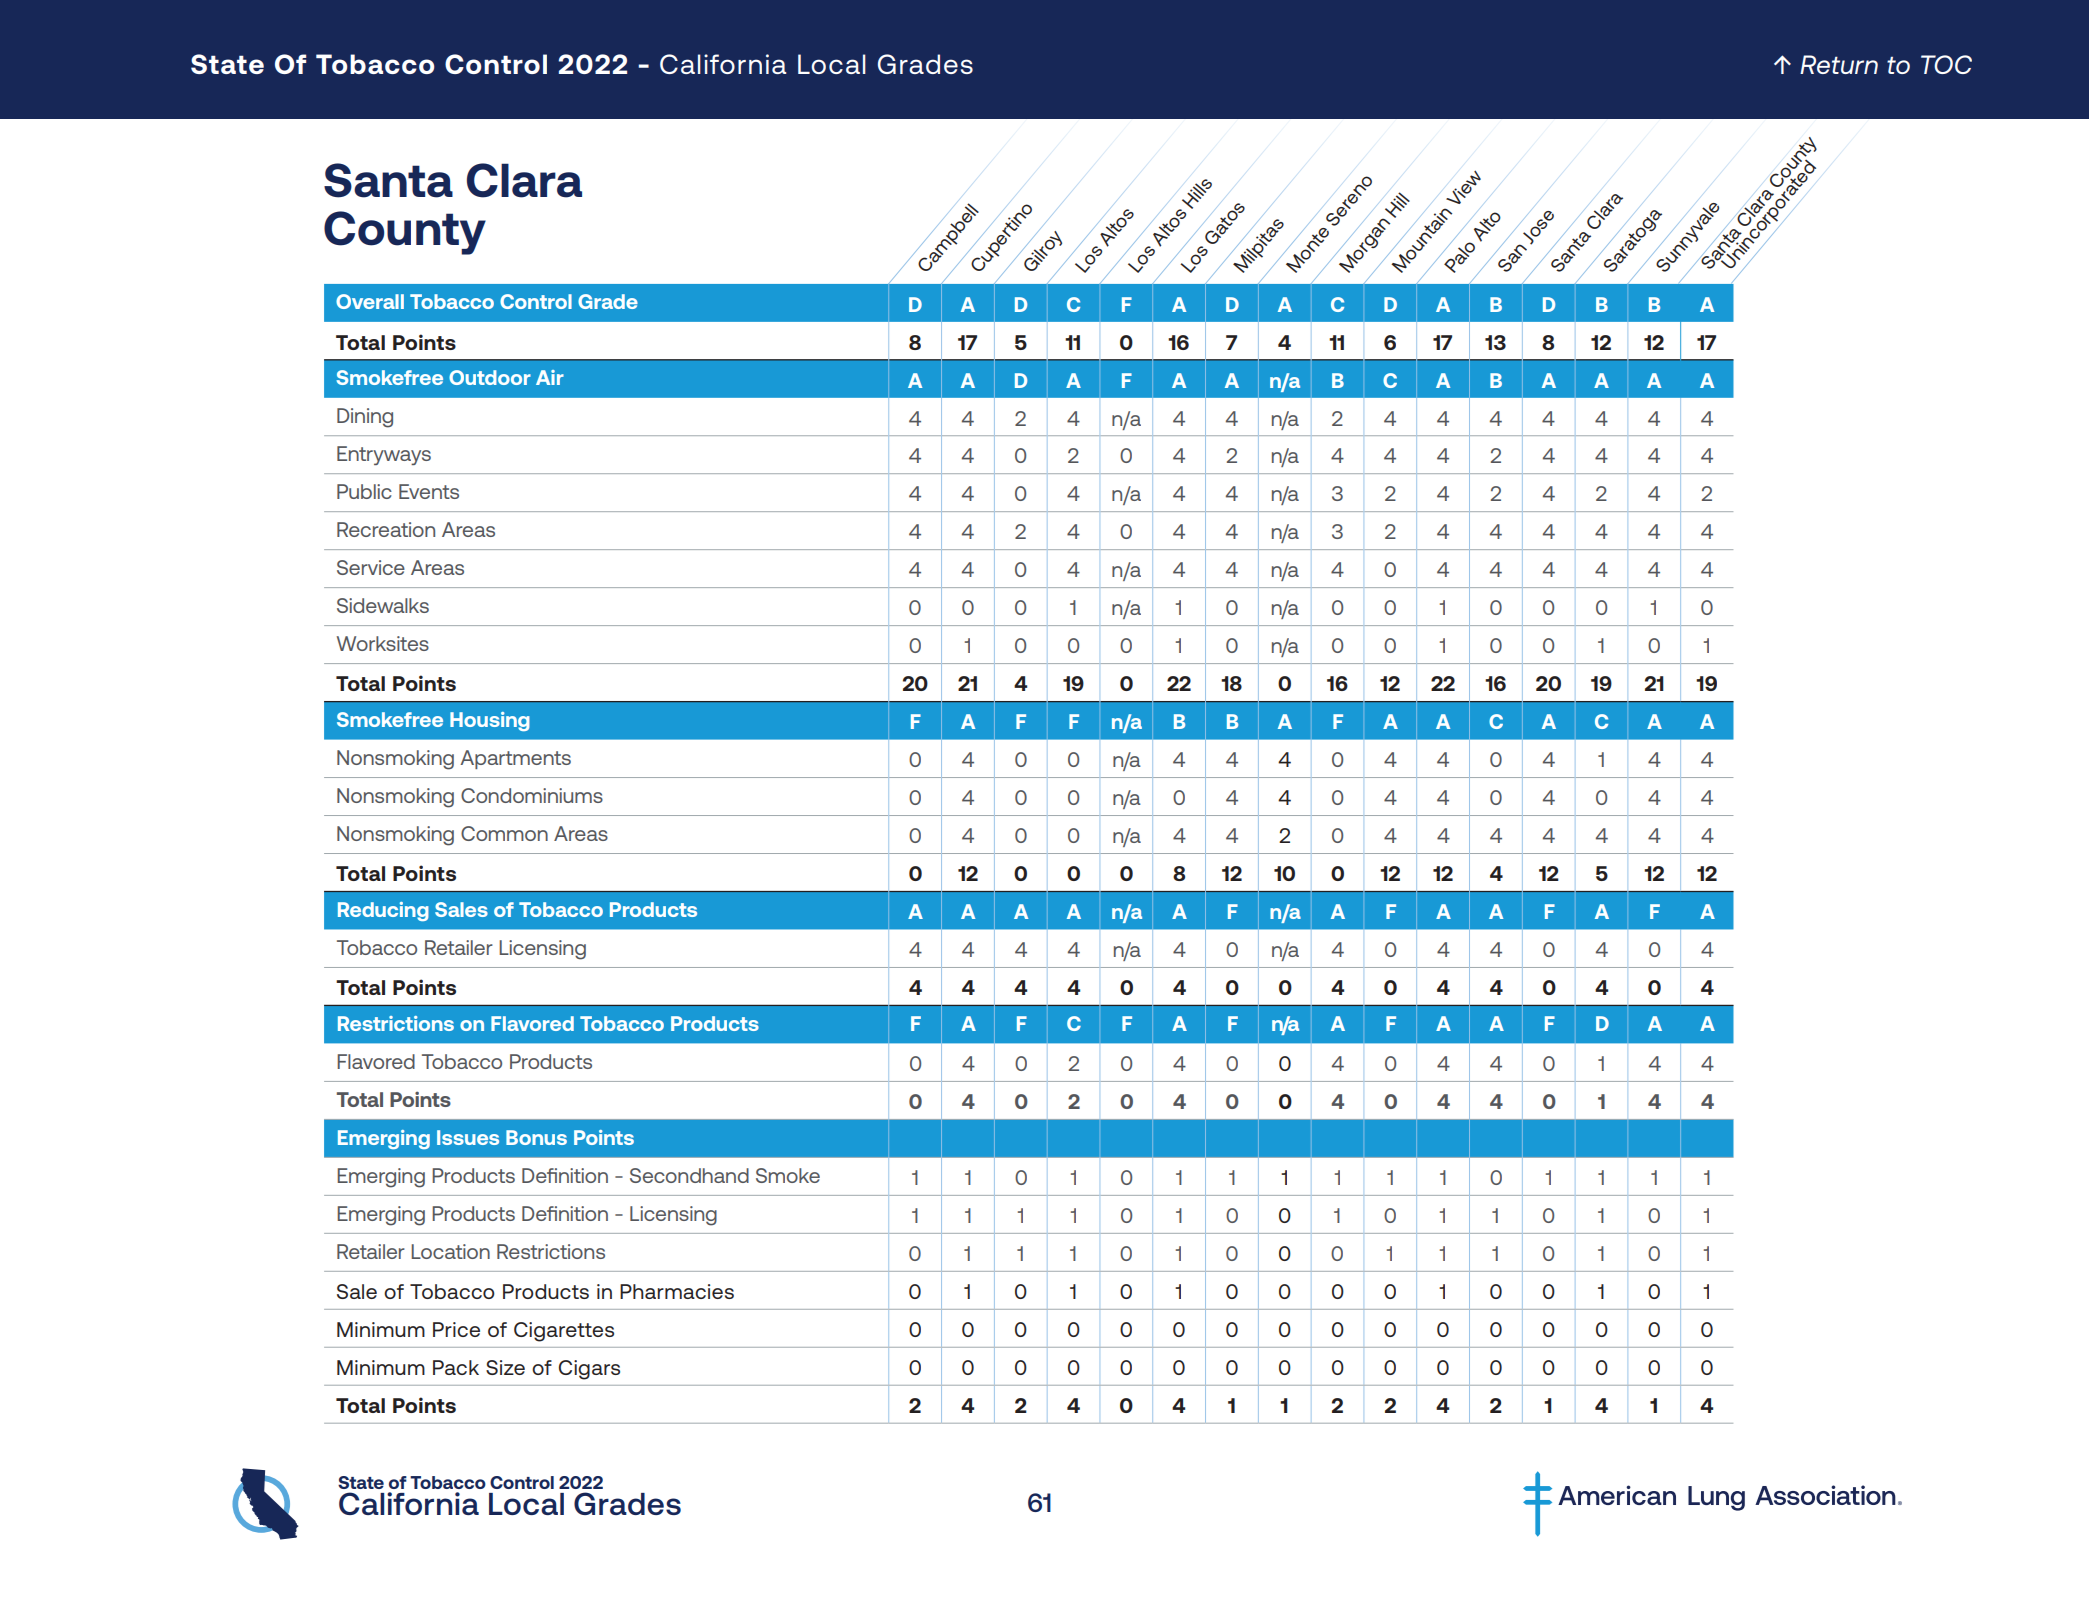  Describe the element at coordinates (504, 833) in the document. I see `Common` at that location.
